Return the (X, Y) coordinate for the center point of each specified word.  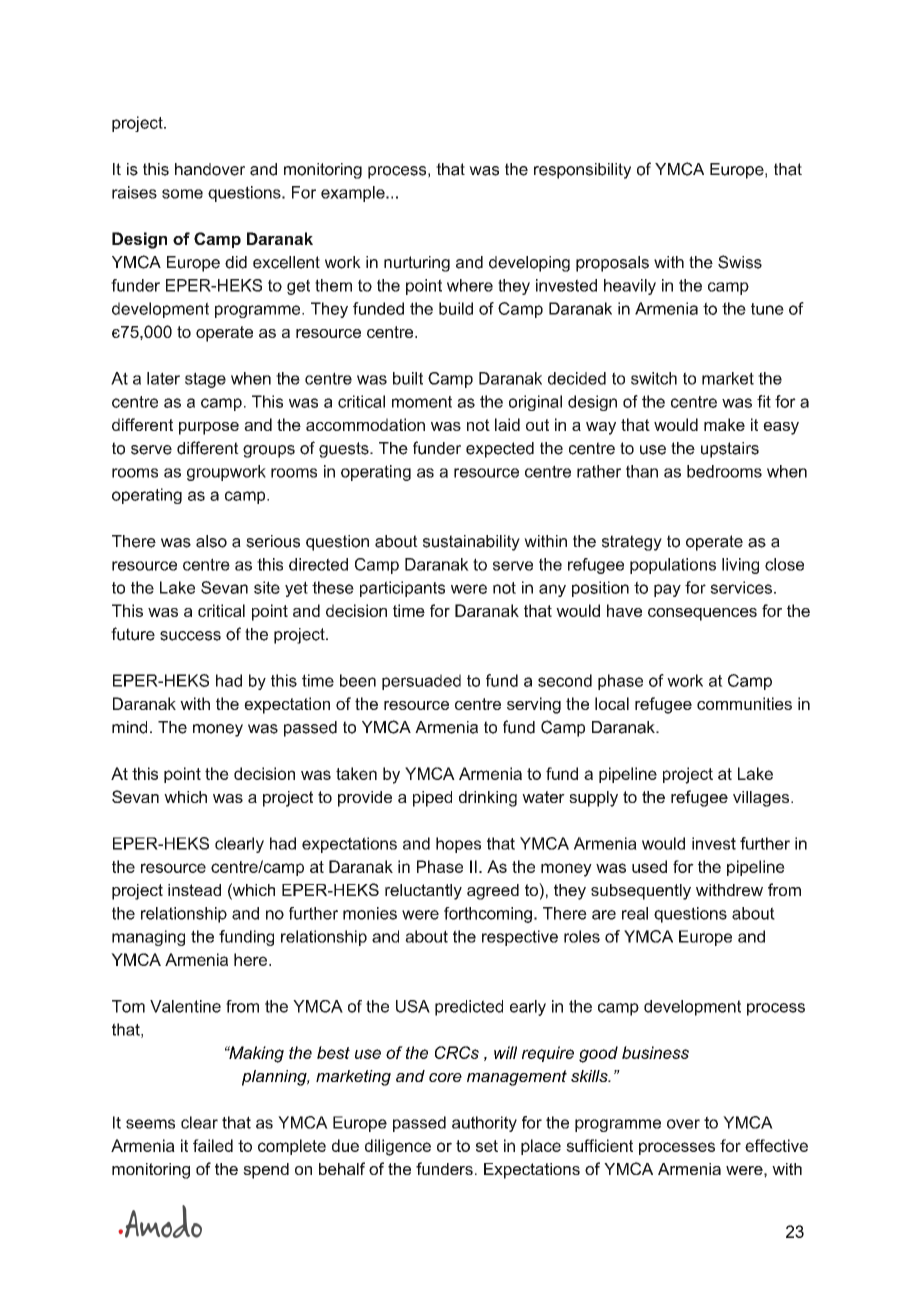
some (182, 194)
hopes (458, 845)
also (211, 541)
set (487, 1146)
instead (194, 890)
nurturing (417, 264)
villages (761, 799)
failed (213, 1145)
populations (673, 566)
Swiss (740, 262)
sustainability (471, 543)
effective (776, 1145)
